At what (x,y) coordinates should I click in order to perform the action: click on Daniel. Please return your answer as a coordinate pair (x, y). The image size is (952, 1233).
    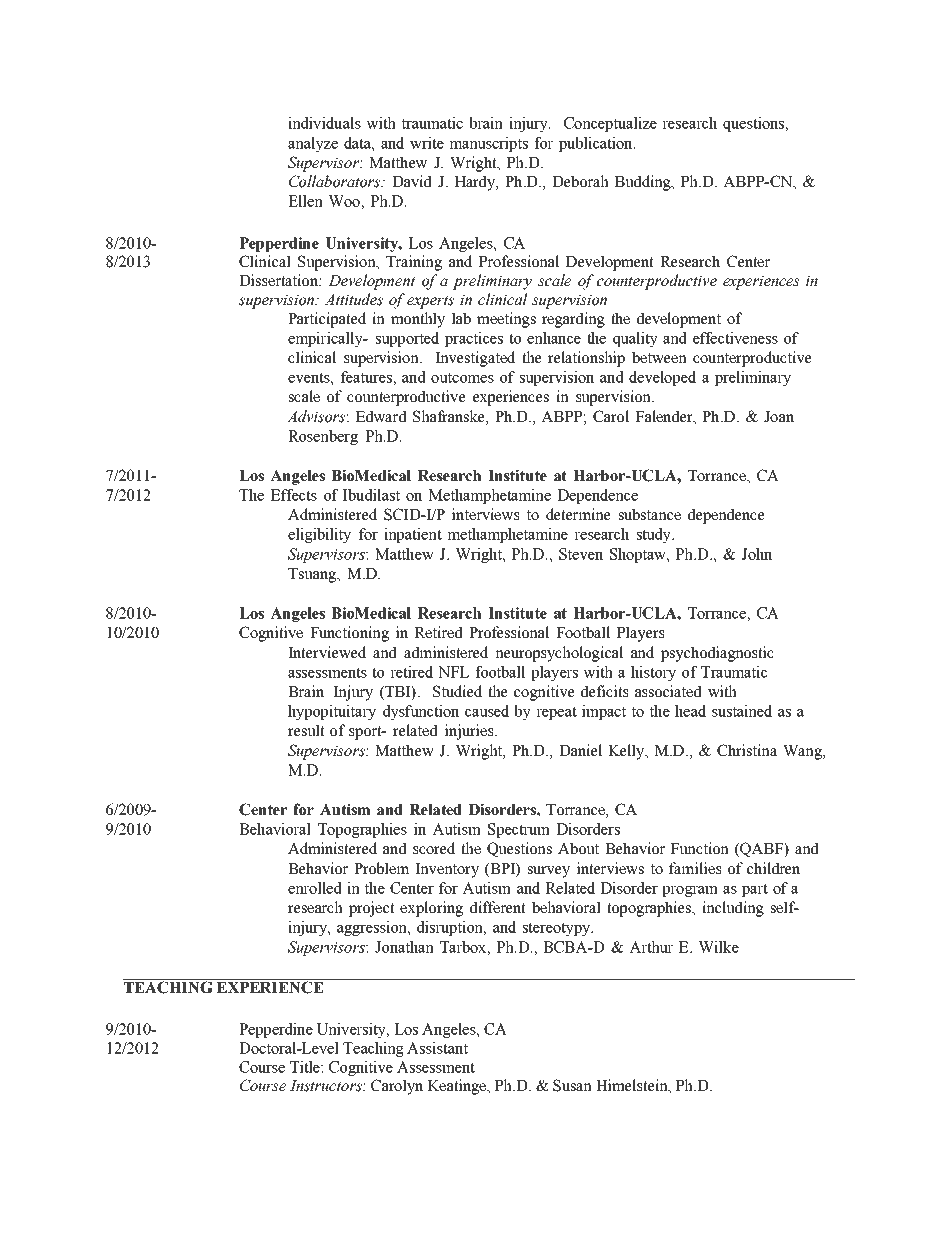
    Looking at the image, I should click on (580, 750).
